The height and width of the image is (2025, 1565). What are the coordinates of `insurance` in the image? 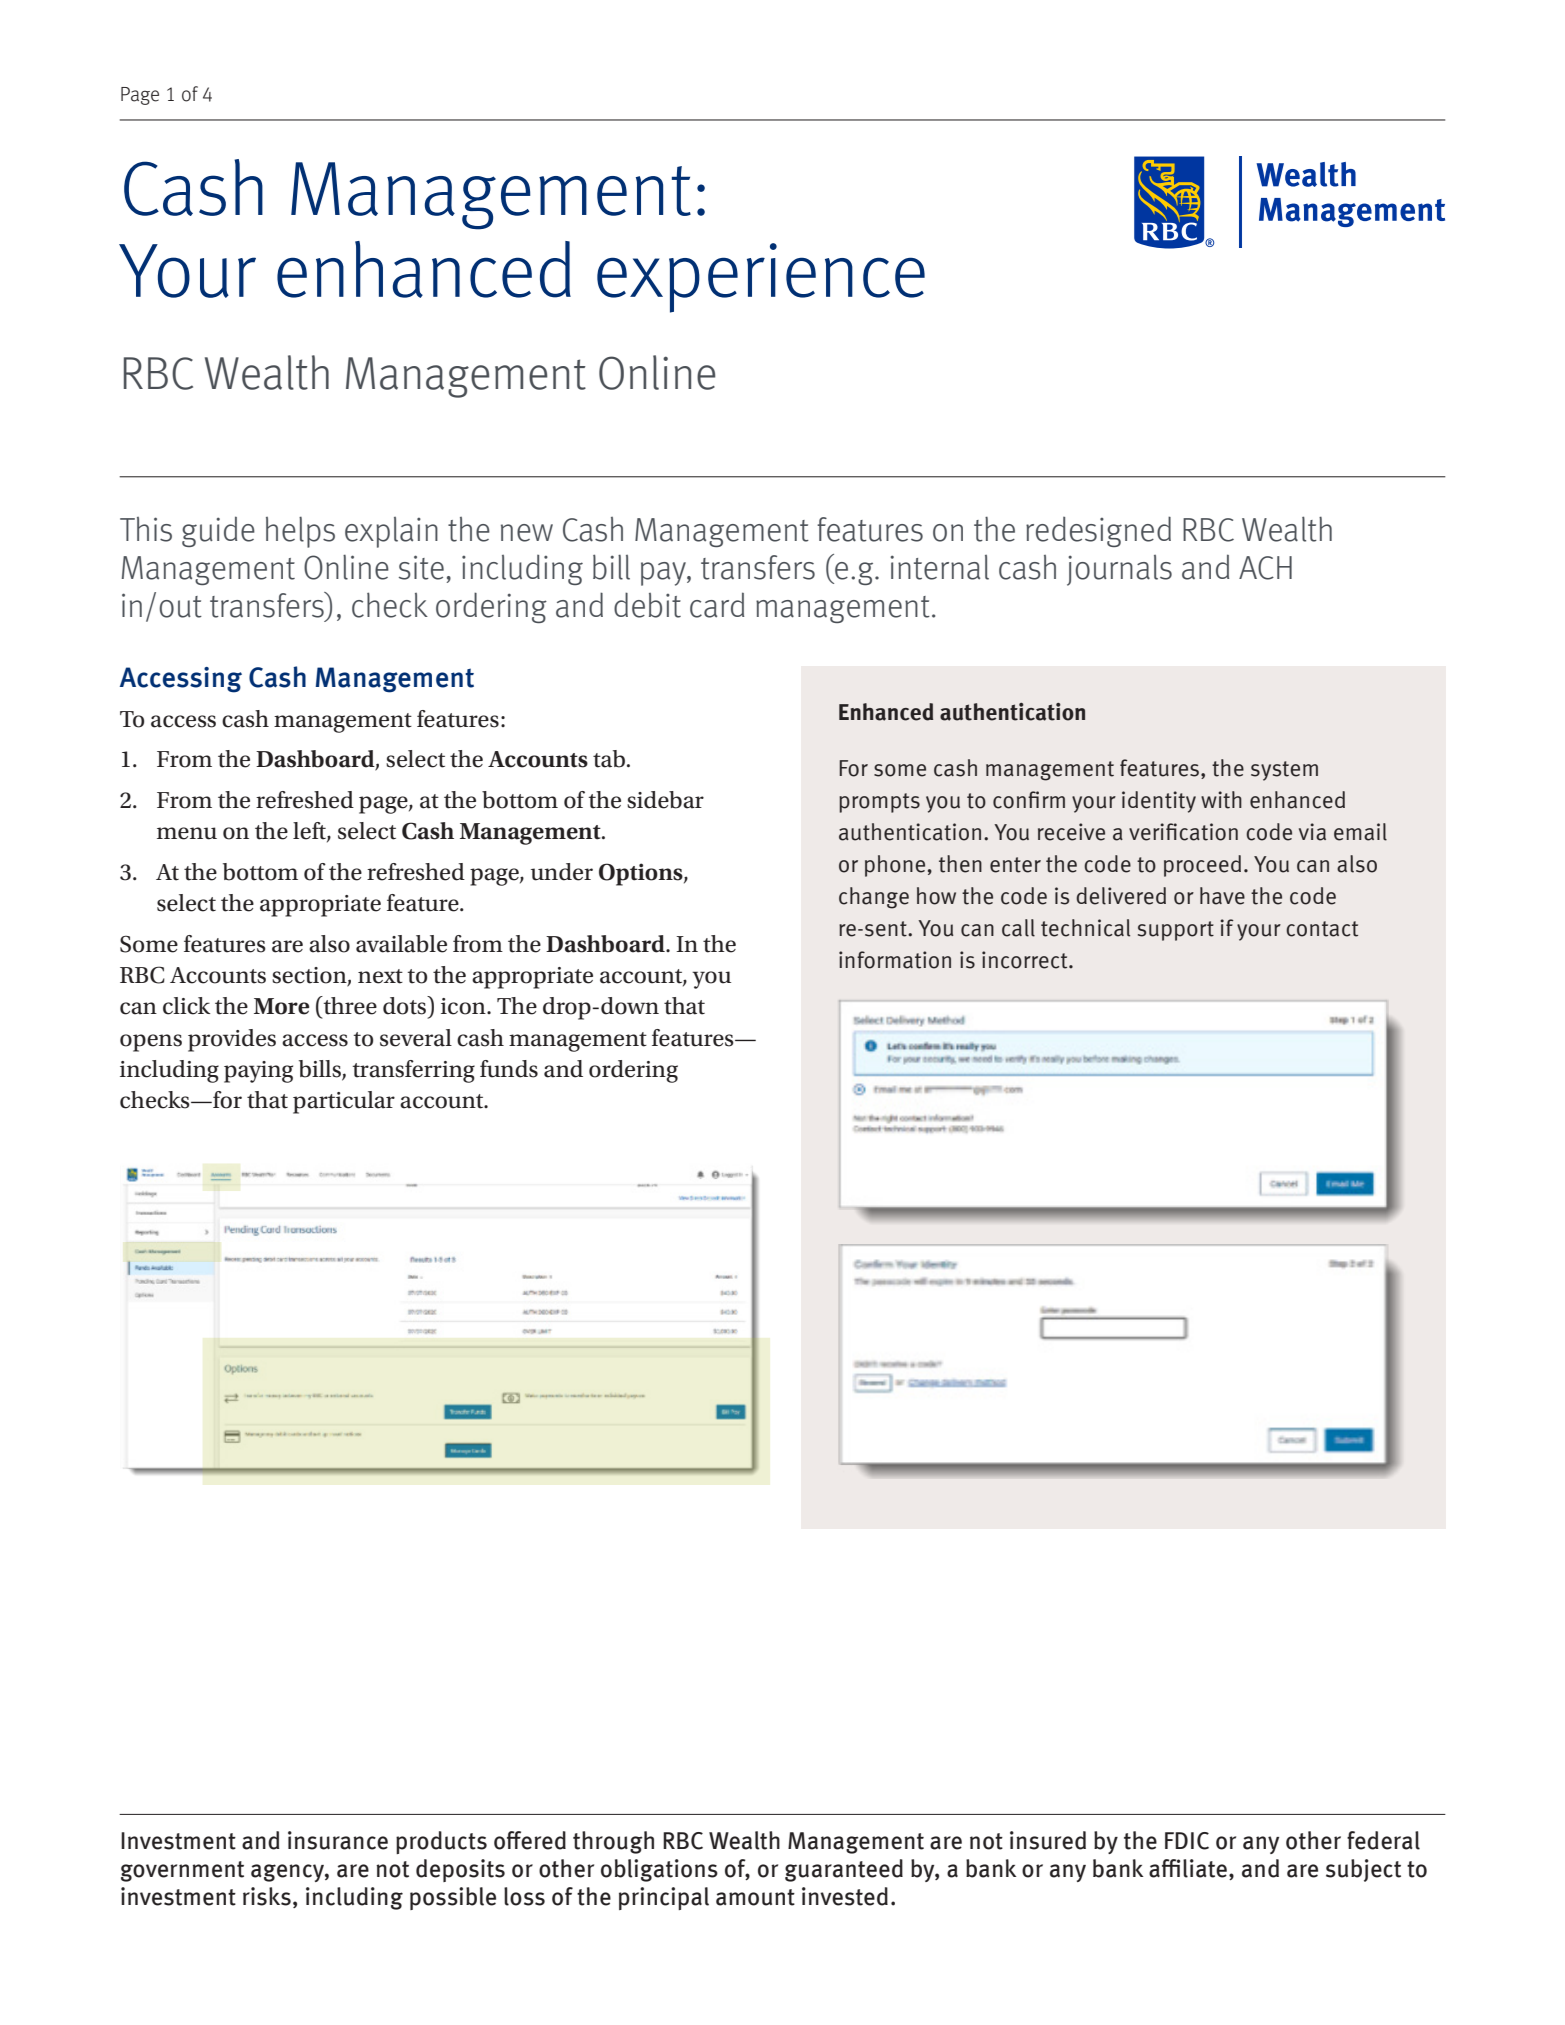 It's located at (338, 1840).
